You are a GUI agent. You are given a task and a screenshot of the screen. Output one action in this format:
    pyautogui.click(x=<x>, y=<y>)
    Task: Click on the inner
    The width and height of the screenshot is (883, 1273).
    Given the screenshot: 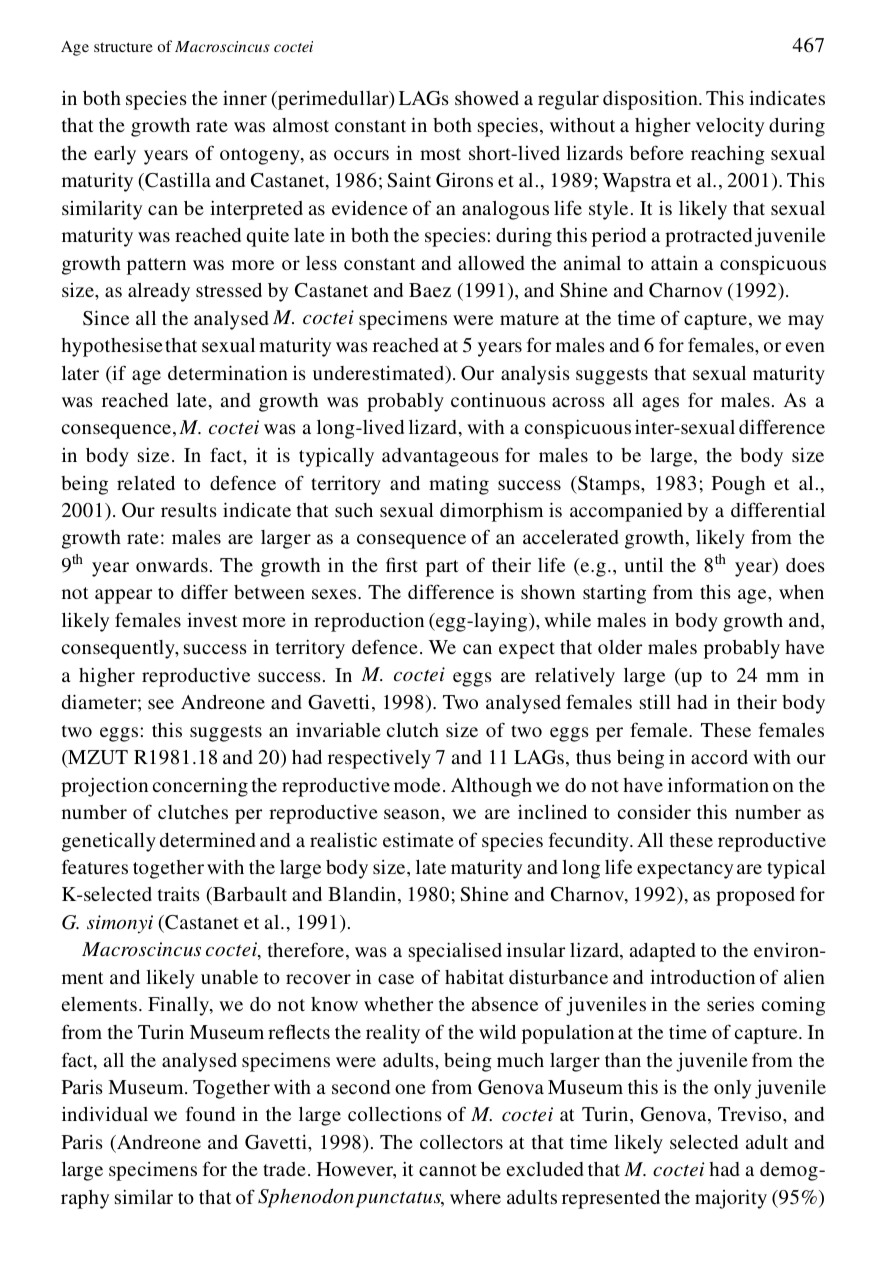 What is the action you would take?
    pyautogui.click(x=245, y=97)
